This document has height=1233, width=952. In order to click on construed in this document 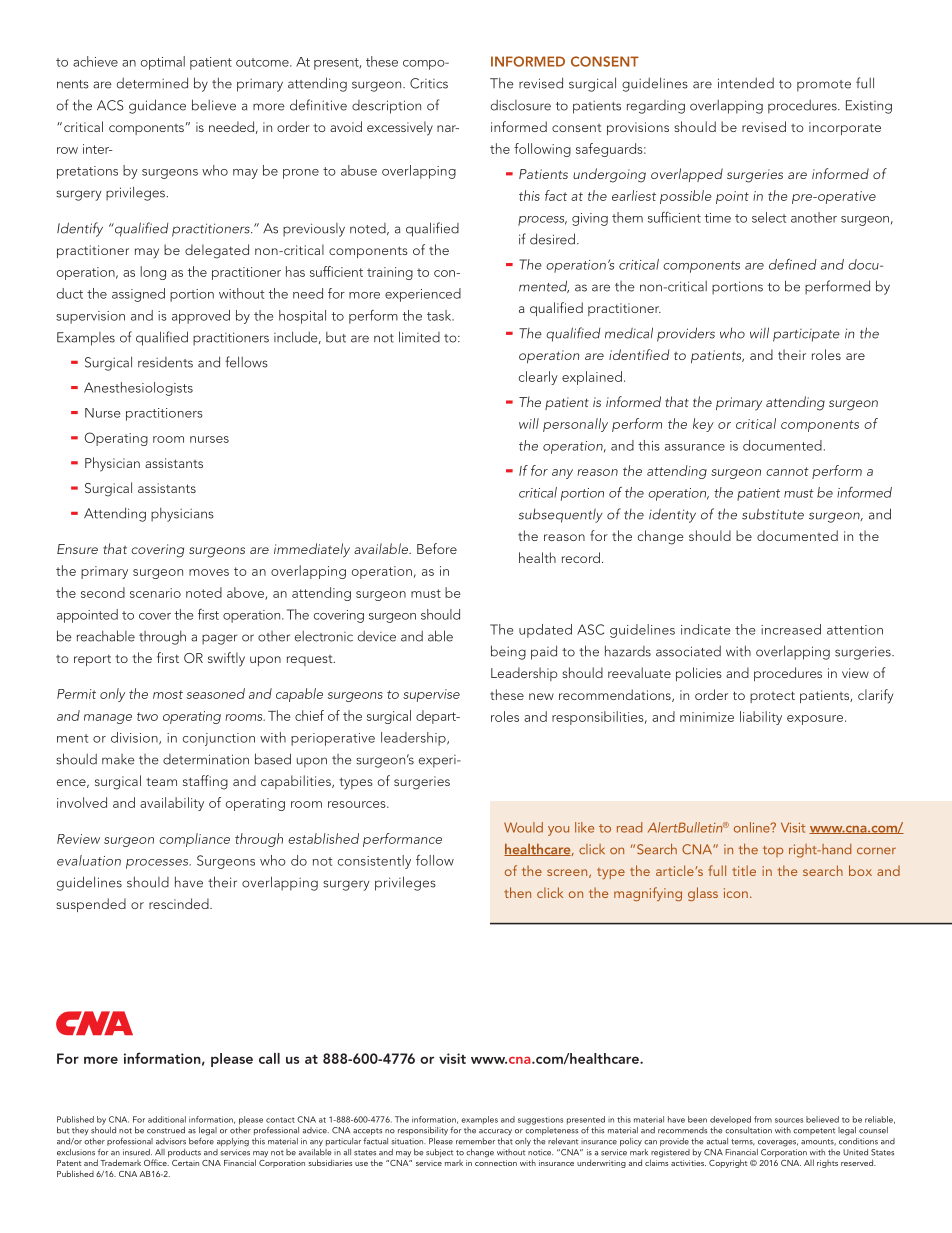, I will do `click(166, 1130)`.
